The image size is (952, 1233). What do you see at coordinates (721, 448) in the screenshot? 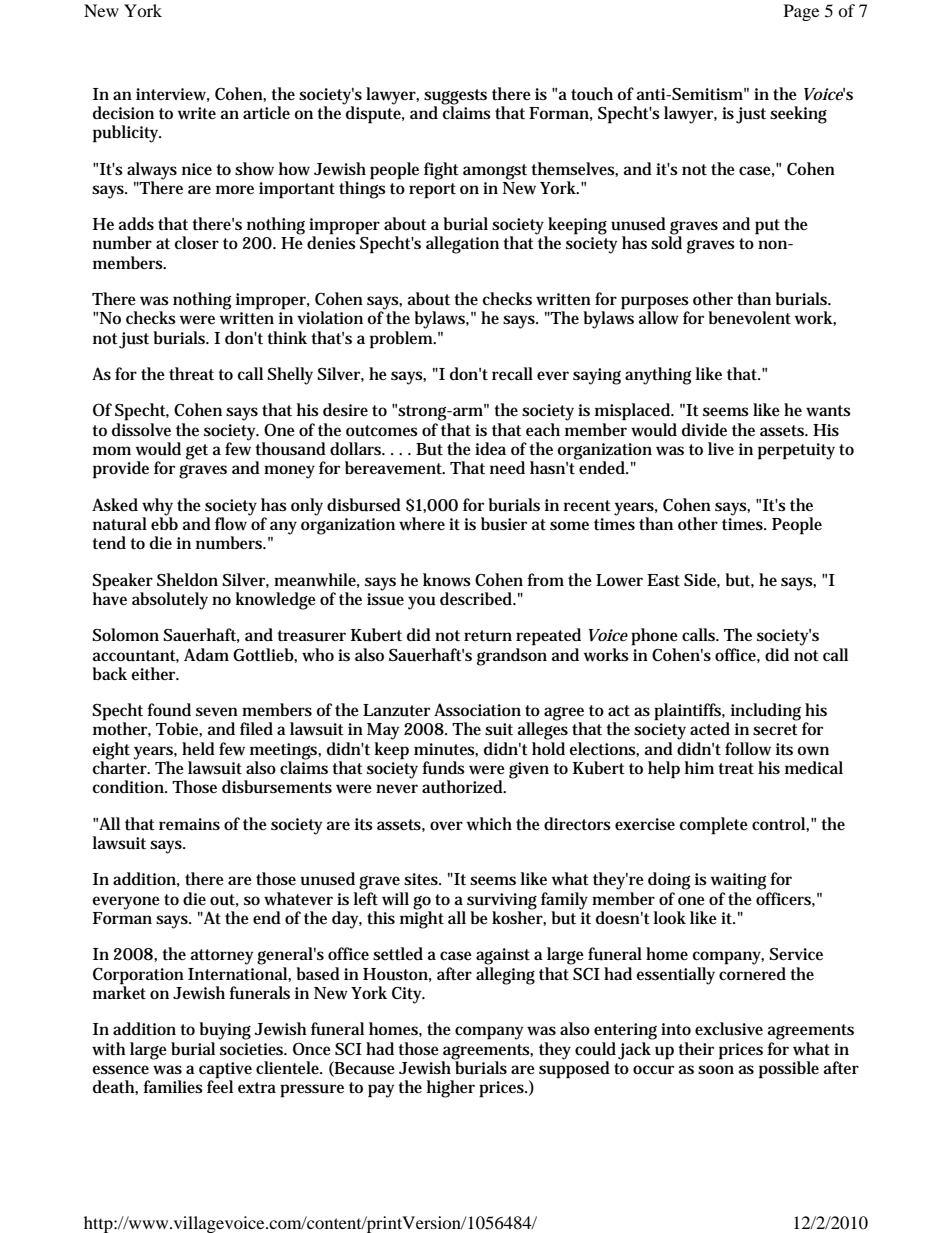
I see `live` at bounding box center [721, 448].
